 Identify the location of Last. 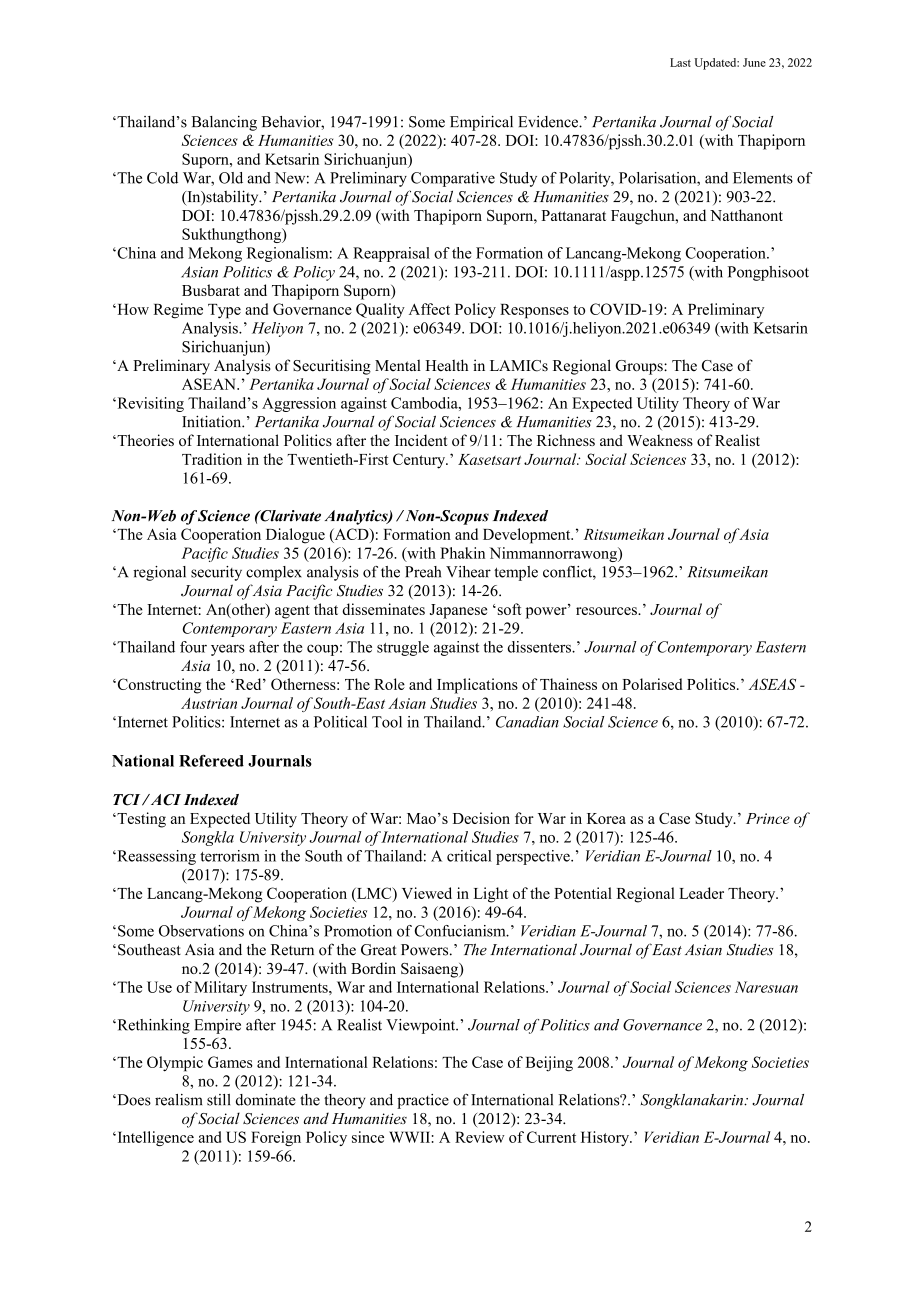
(680, 62).
